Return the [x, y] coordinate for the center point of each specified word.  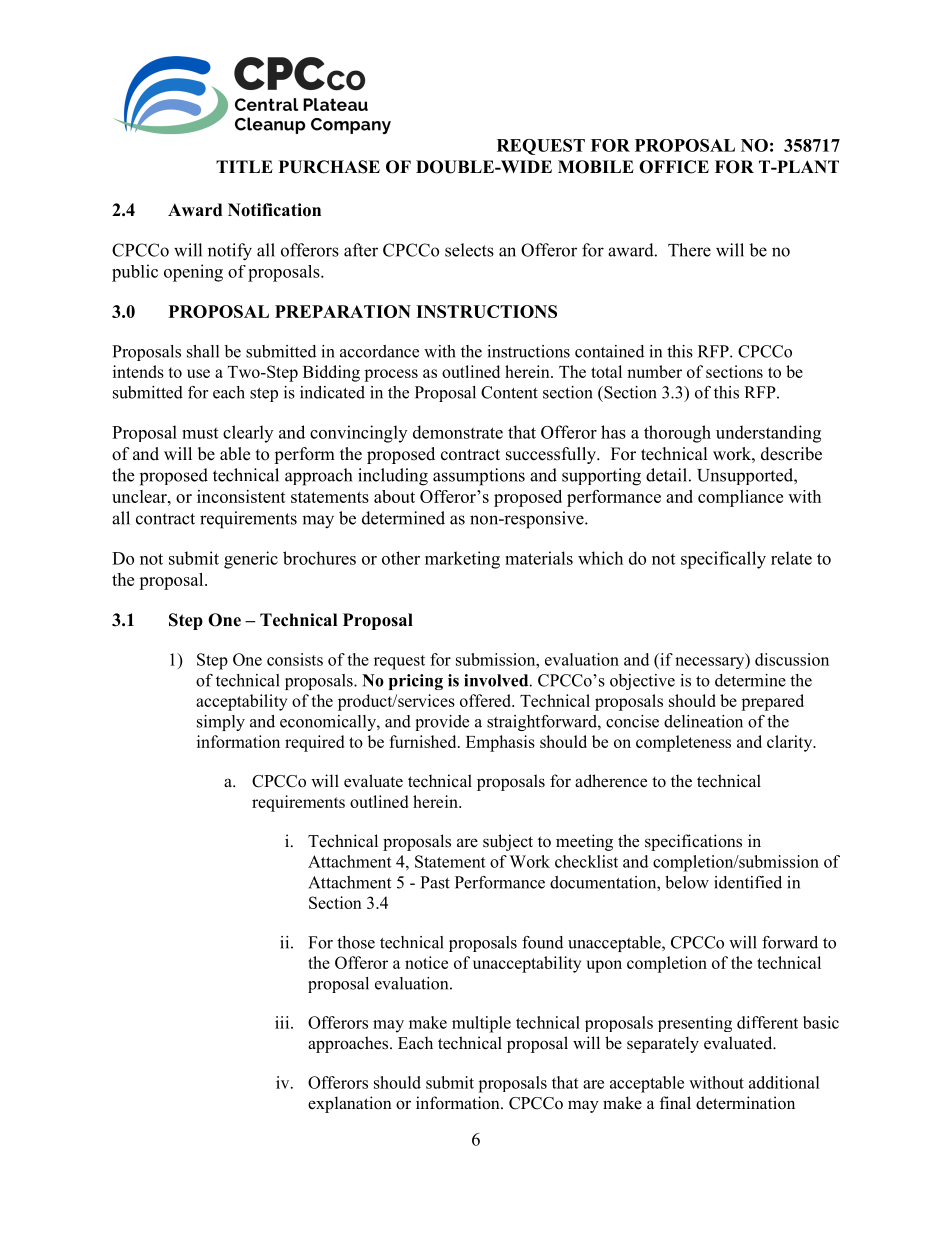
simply [221, 723]
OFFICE [674, 167]
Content [509, 392]
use [198, 373]
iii [283, 1022]
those [356, 942]
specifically [723, 560]
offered [487, 700]
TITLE [244, 166]
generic [251, 560]
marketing [462, 560]
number [654, 371]
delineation [703, 721]
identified [748, 882]
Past [435, 882]
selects [469, 250]
